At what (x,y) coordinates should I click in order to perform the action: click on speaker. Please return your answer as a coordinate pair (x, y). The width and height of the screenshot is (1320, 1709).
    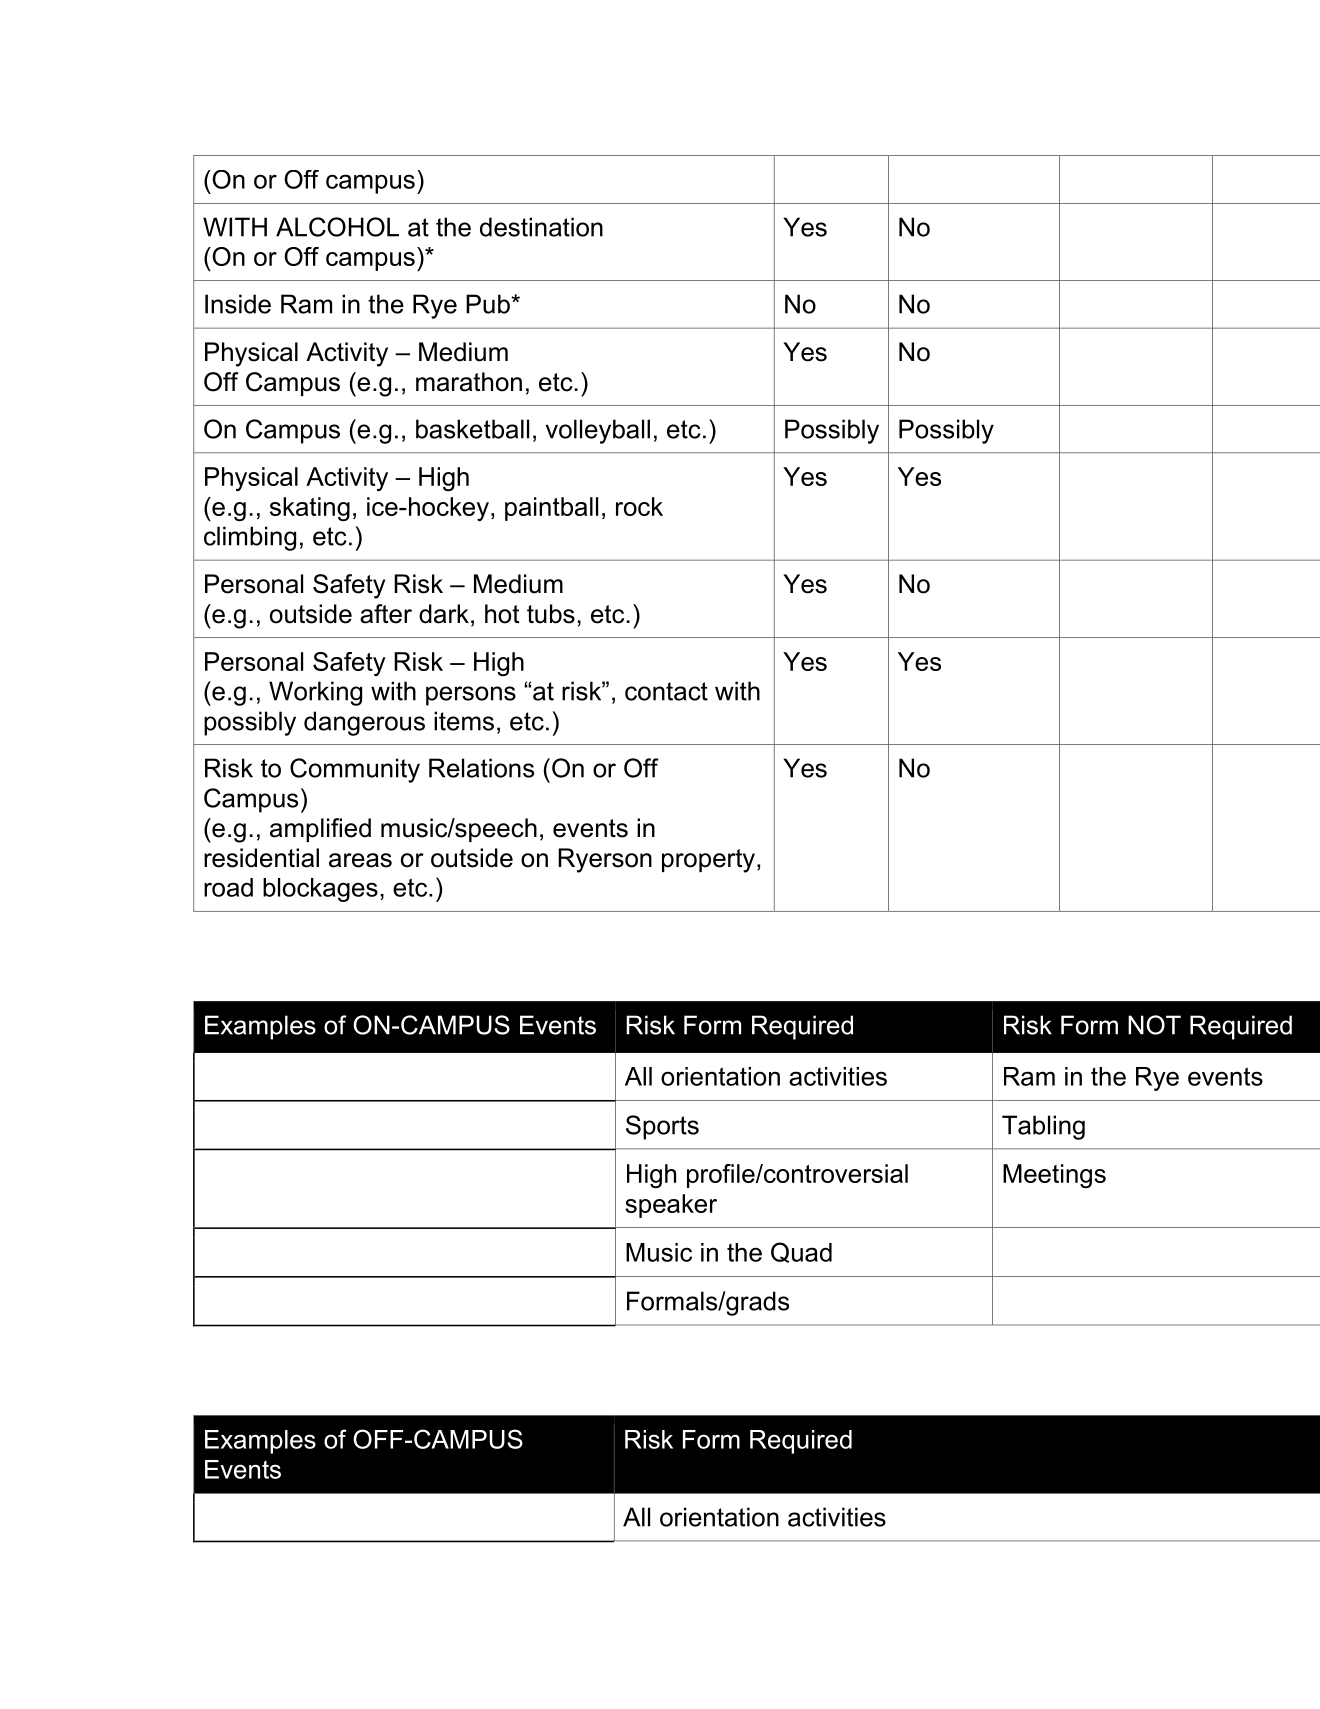
    Looking at the image, I should click on (671, 1206).
